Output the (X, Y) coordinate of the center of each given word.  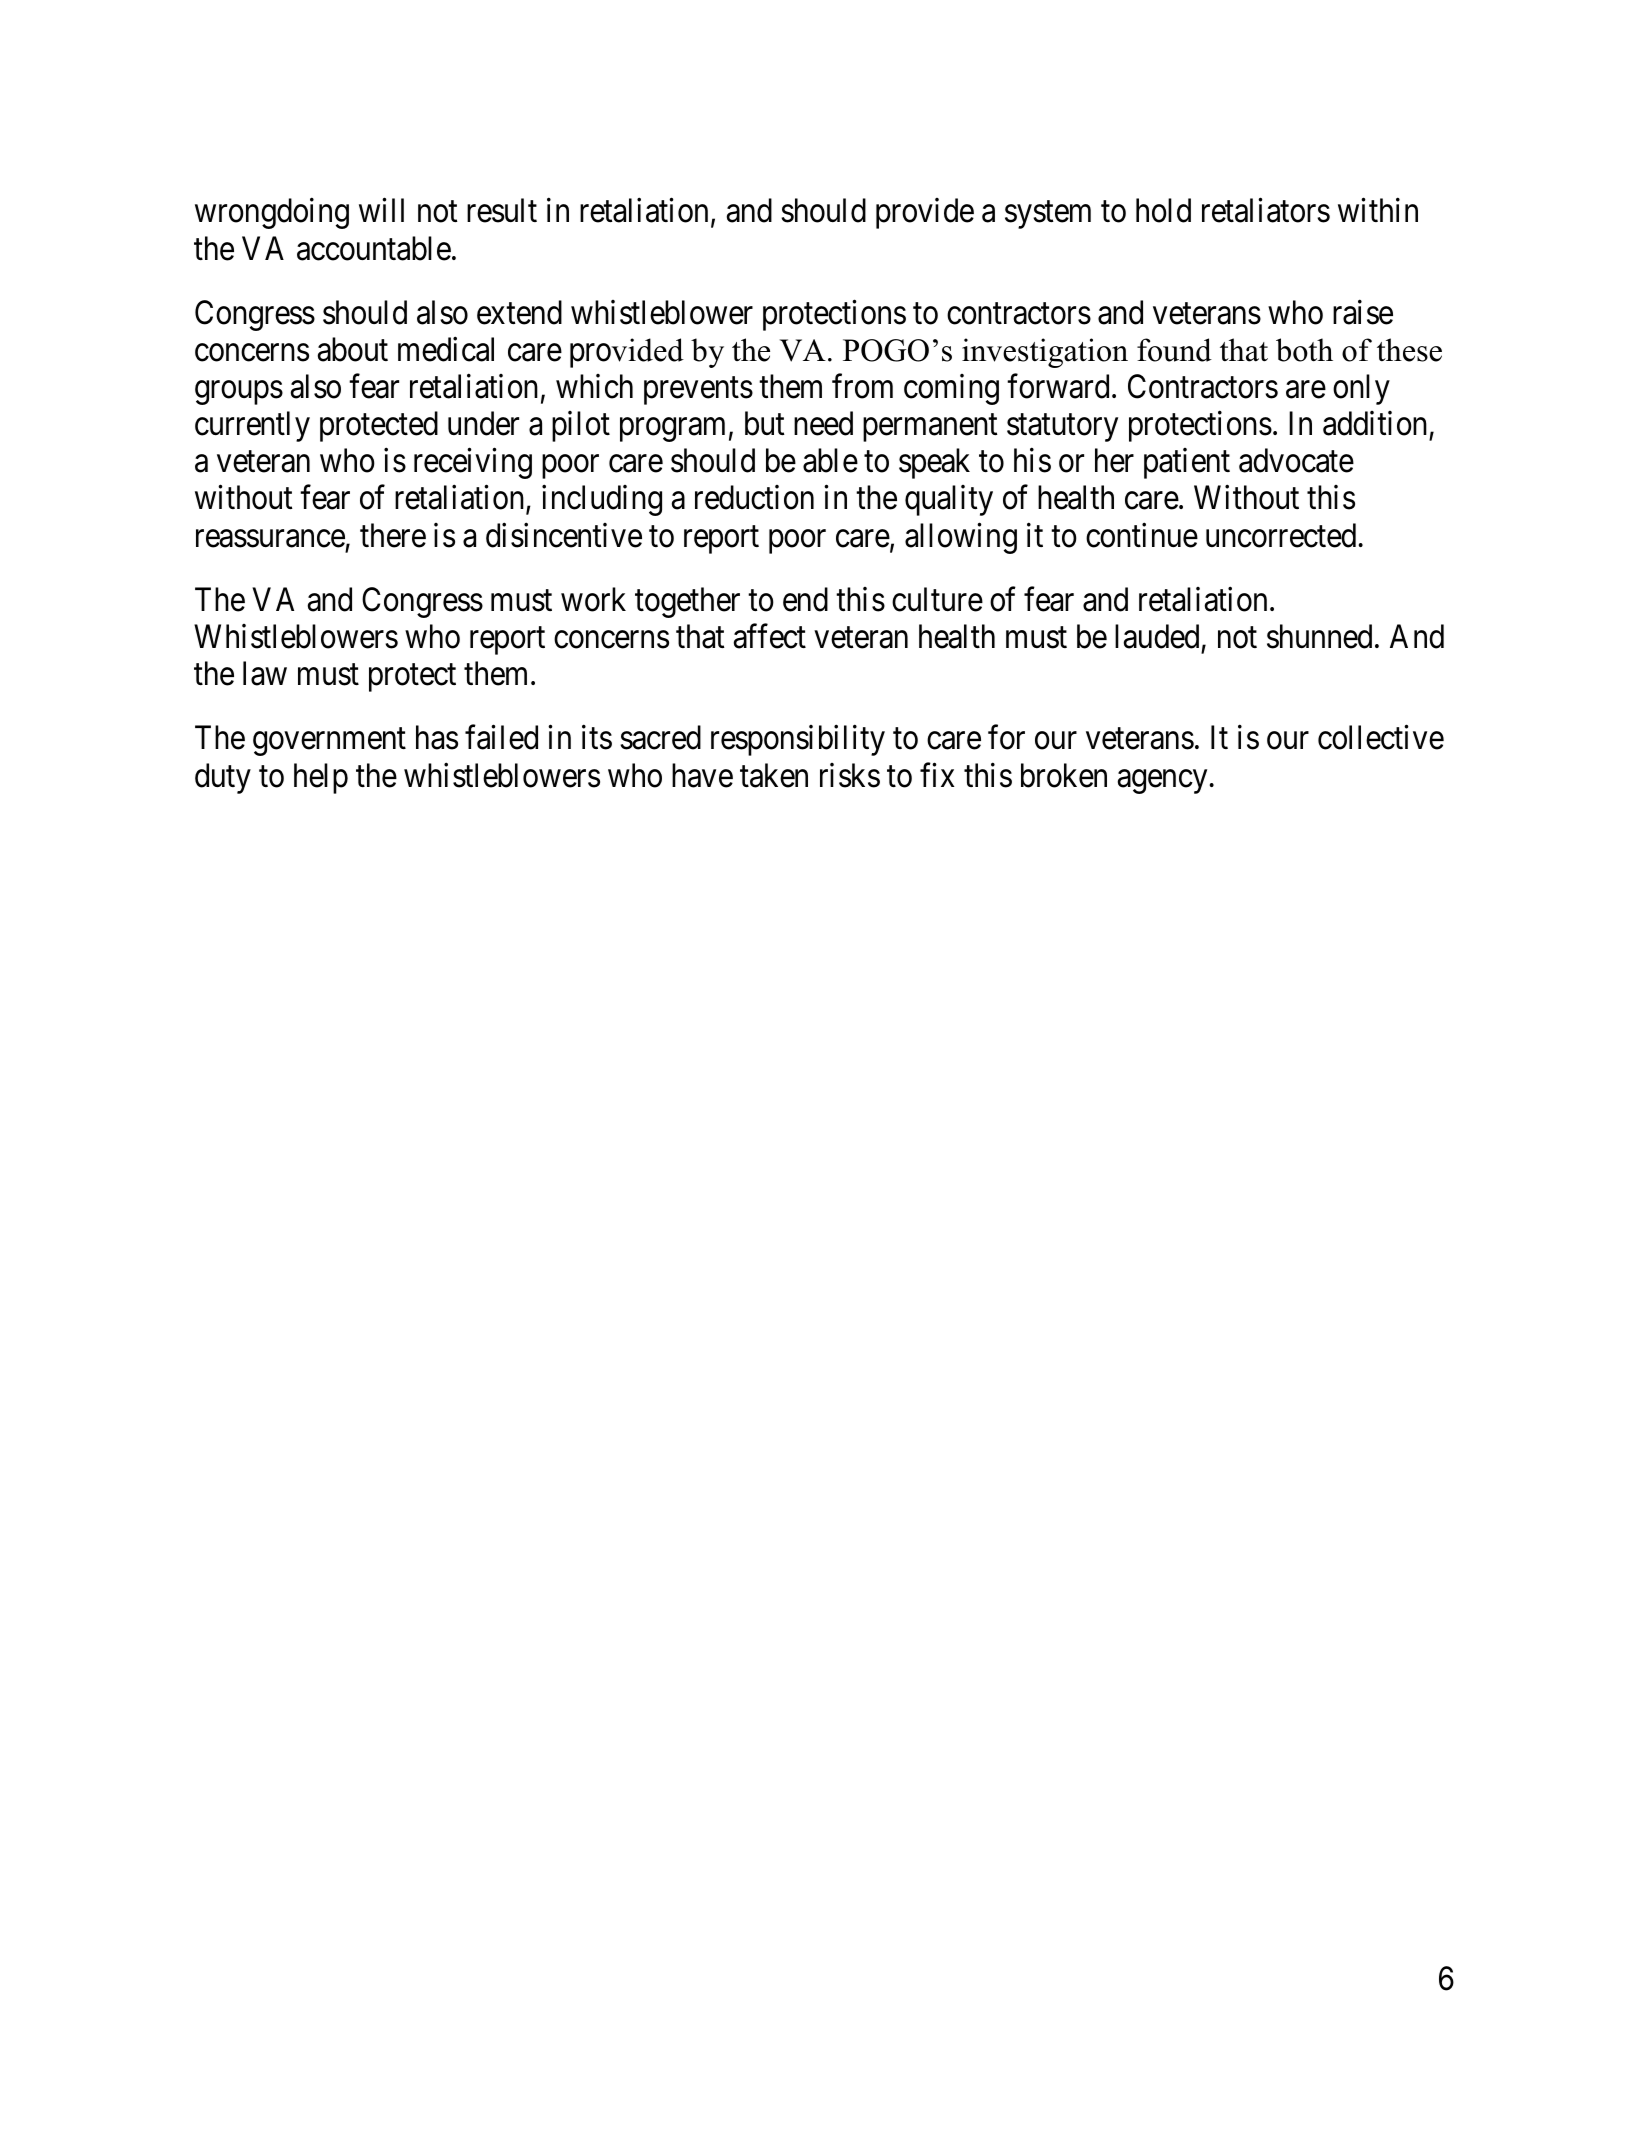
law (265, 673)
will (381, 210)
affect (770, 636)
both (1304, 350)
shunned (1319, 636)
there (393, 535)
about (353, 349)
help (321, 778)
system (1048, 215)
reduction (754, 497)
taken (774, 775)
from (862, 386)
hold (1163, 210)
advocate (1296, 460)
